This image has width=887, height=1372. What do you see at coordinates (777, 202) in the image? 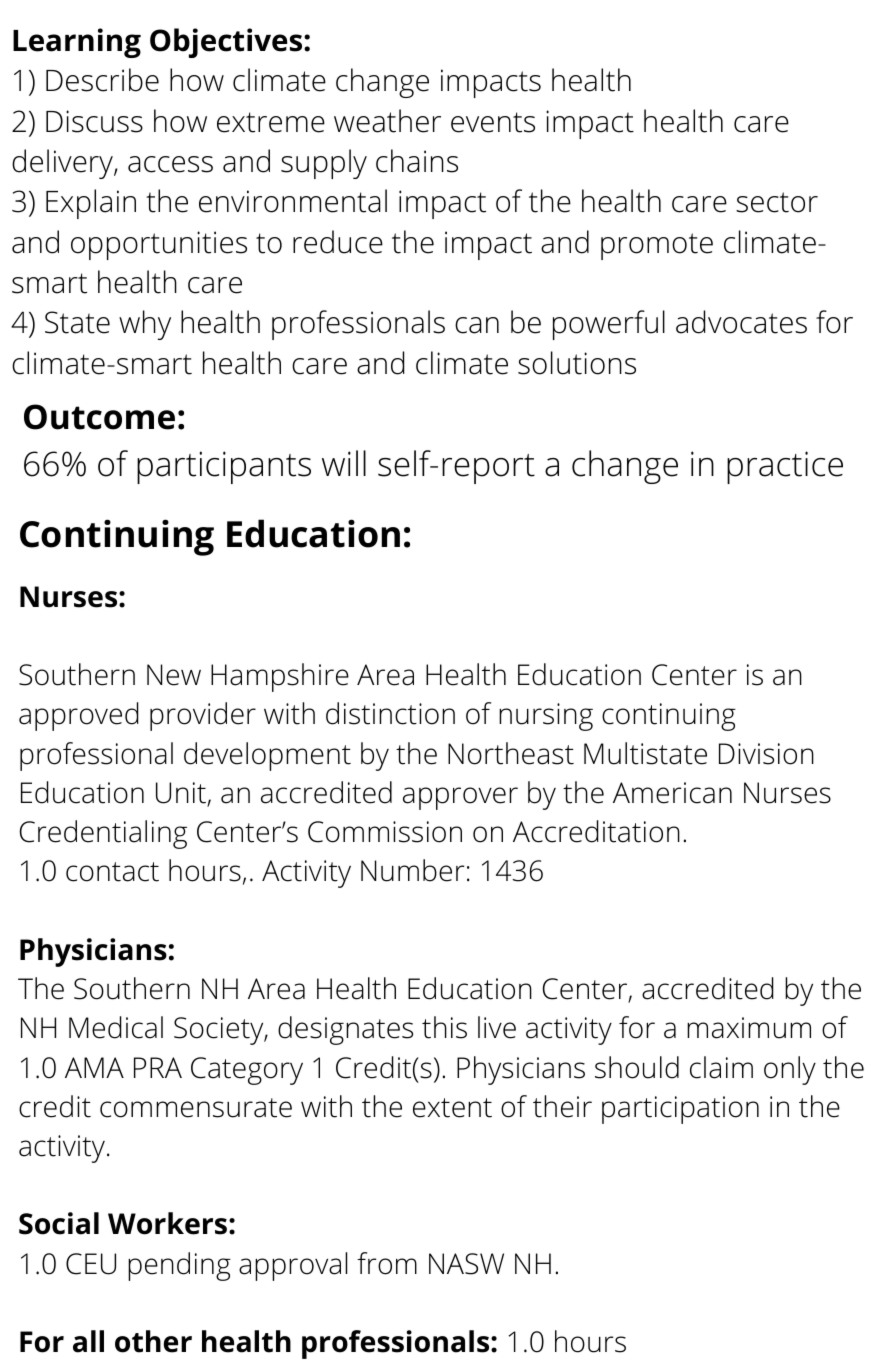
I see `sector` at bounding box center [777, 202].
